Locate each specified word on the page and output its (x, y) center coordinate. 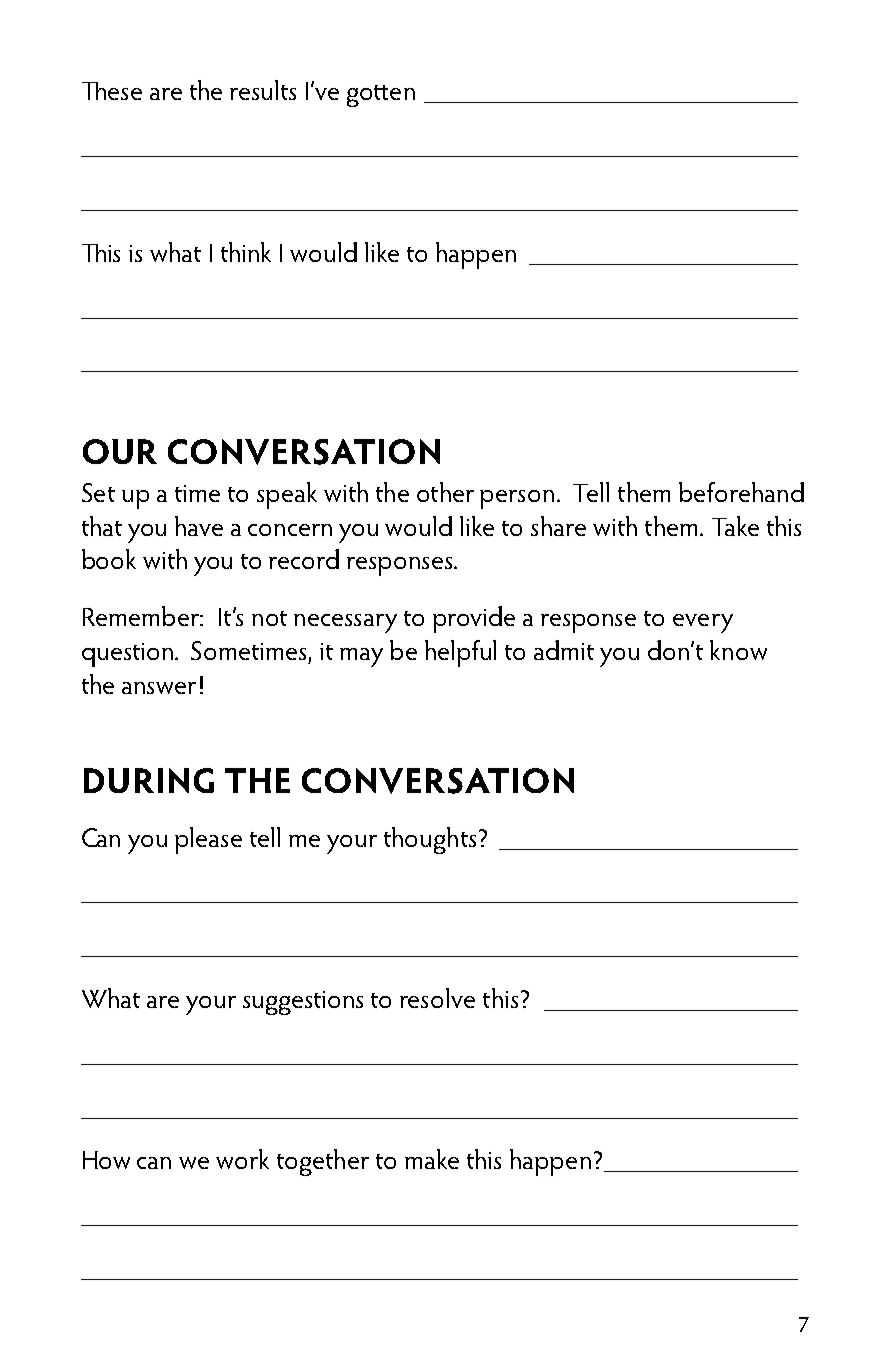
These (112, 91)
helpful (460, 653)
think (246, 252)
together (323, 1162)
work (242, 1159)
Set (98, 492)
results (263, 90)
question (127, 655)
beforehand (741, 492)
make (432, 1159)
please (208, 840)
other (445, 492)
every (703, 623)
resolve (437, 998)
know (738, 650)
